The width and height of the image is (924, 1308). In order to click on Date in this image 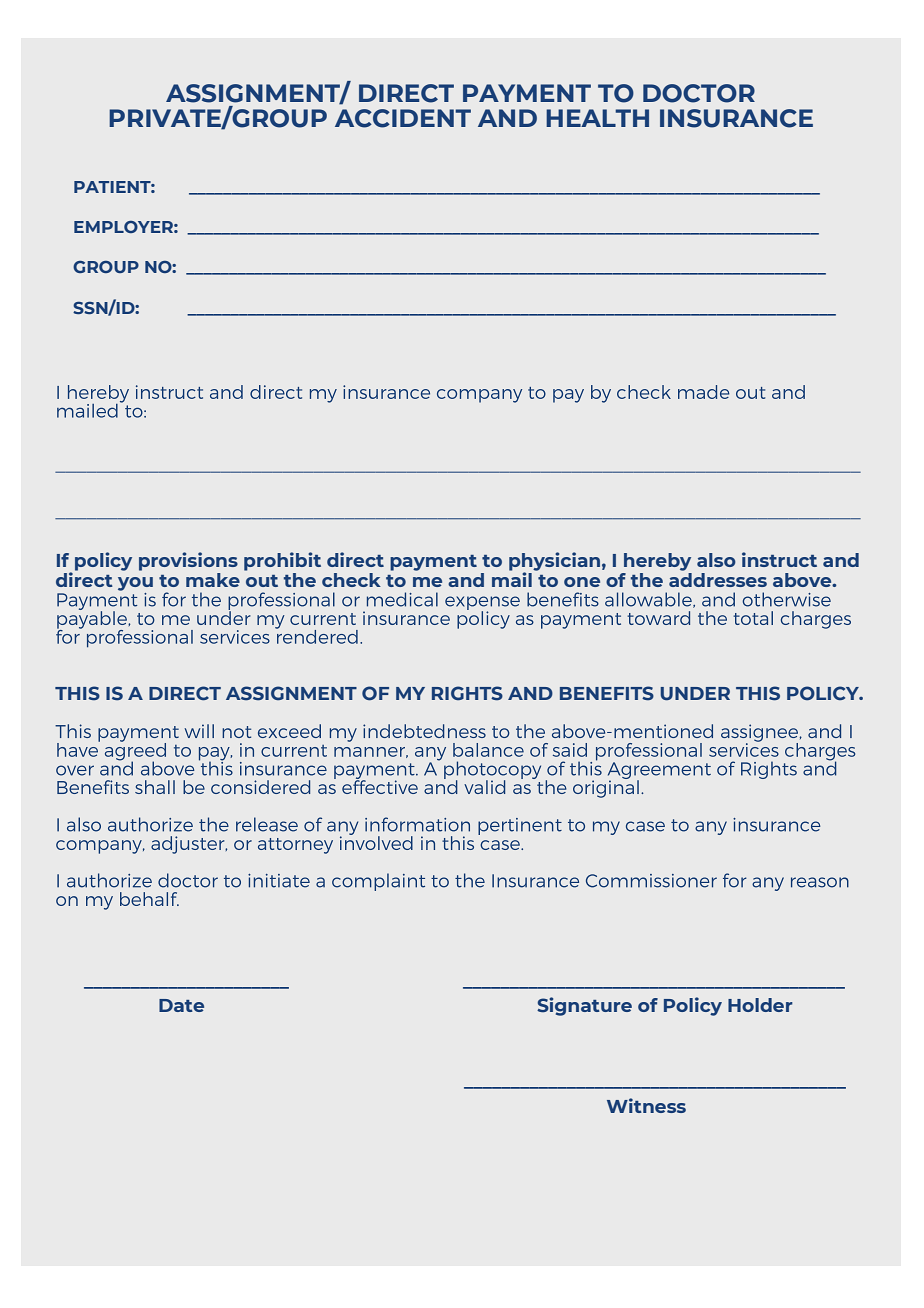, I will do `click(181, 1005)`.
